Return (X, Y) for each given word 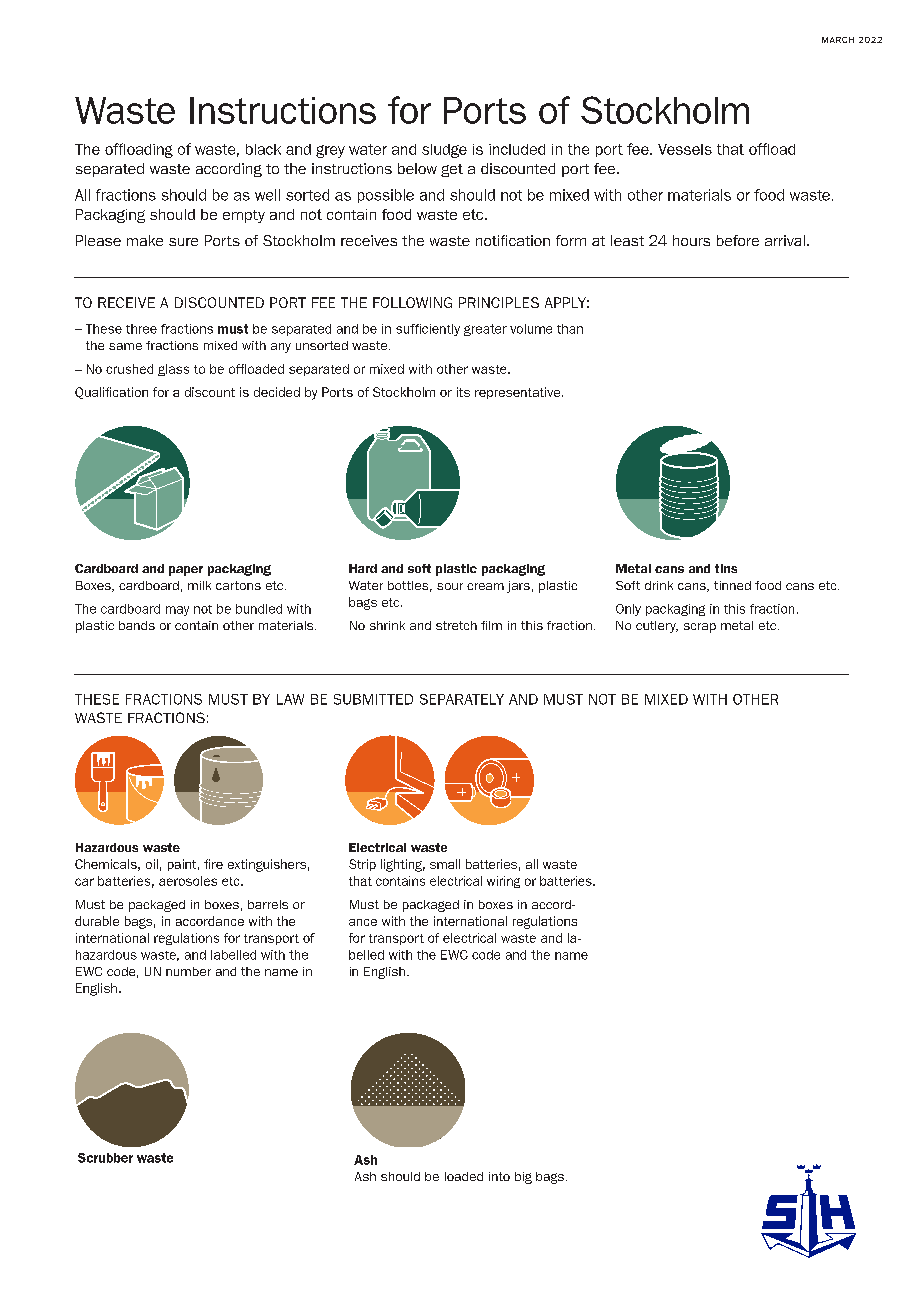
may (177, 611)
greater (485, 330)
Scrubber (105, 1158)
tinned (732, 585)
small (445, 864)
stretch (456, 625)
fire (213, 864)
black (263, 149)
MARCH (838, 40)
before (738, 240)
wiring (503, 882)
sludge (444, 151)
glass (173, 370)
